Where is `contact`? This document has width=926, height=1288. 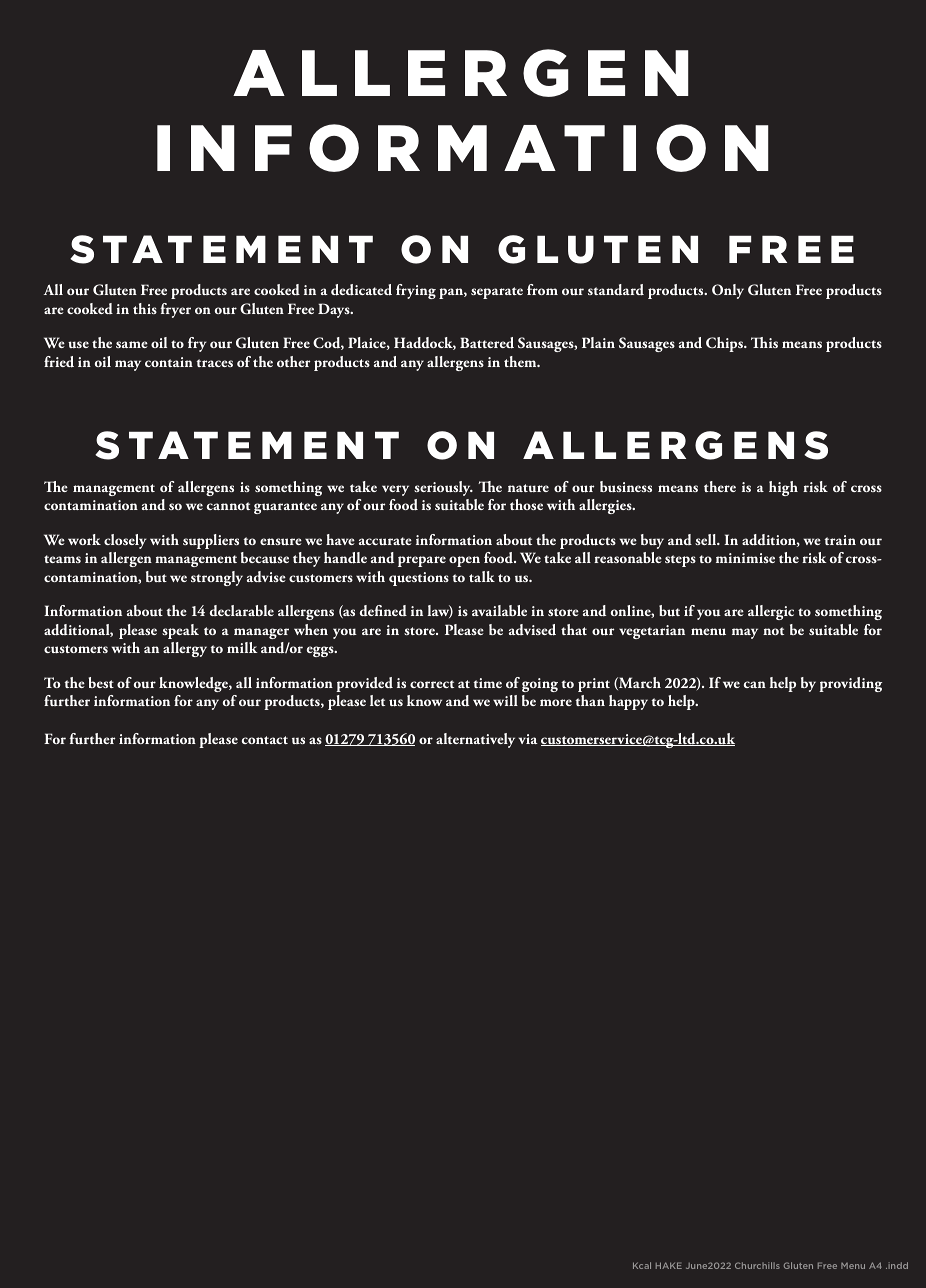 contact is located at coordinates (265, 740).
